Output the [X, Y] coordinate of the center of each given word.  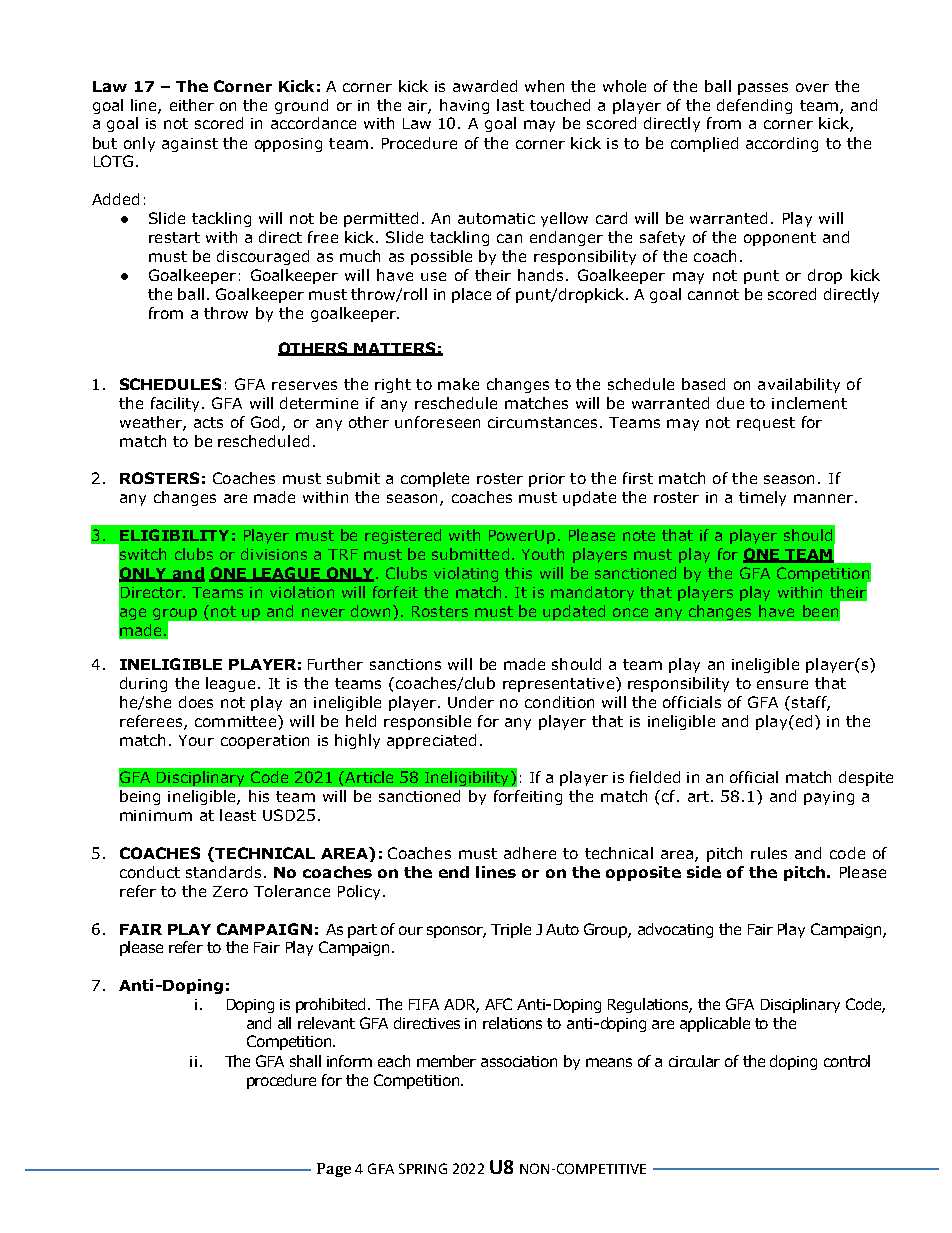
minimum [156, 815]
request [766, 424]
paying [829, 798]
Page [334, 1170]
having [464, 106]
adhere [530, 853]
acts [208, 422]
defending [754, 106]
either [192, 105]
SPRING [423, 1168]
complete [435, 479]
